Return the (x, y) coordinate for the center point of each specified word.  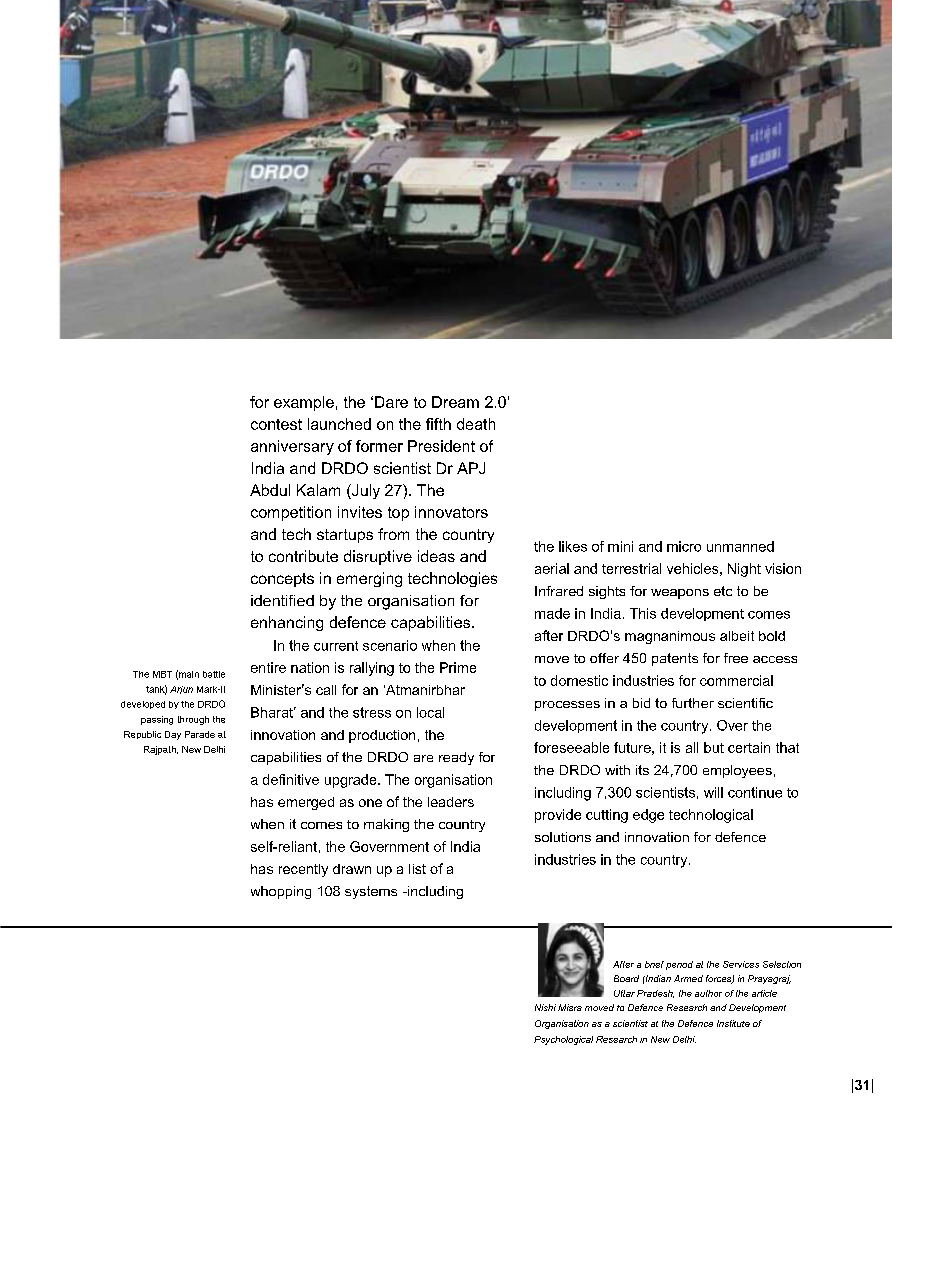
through (193, 720)
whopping (281, 892)
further (693, 703)
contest (276, 424)
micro (684, 546)
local (430, 712)
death (476, 424)
